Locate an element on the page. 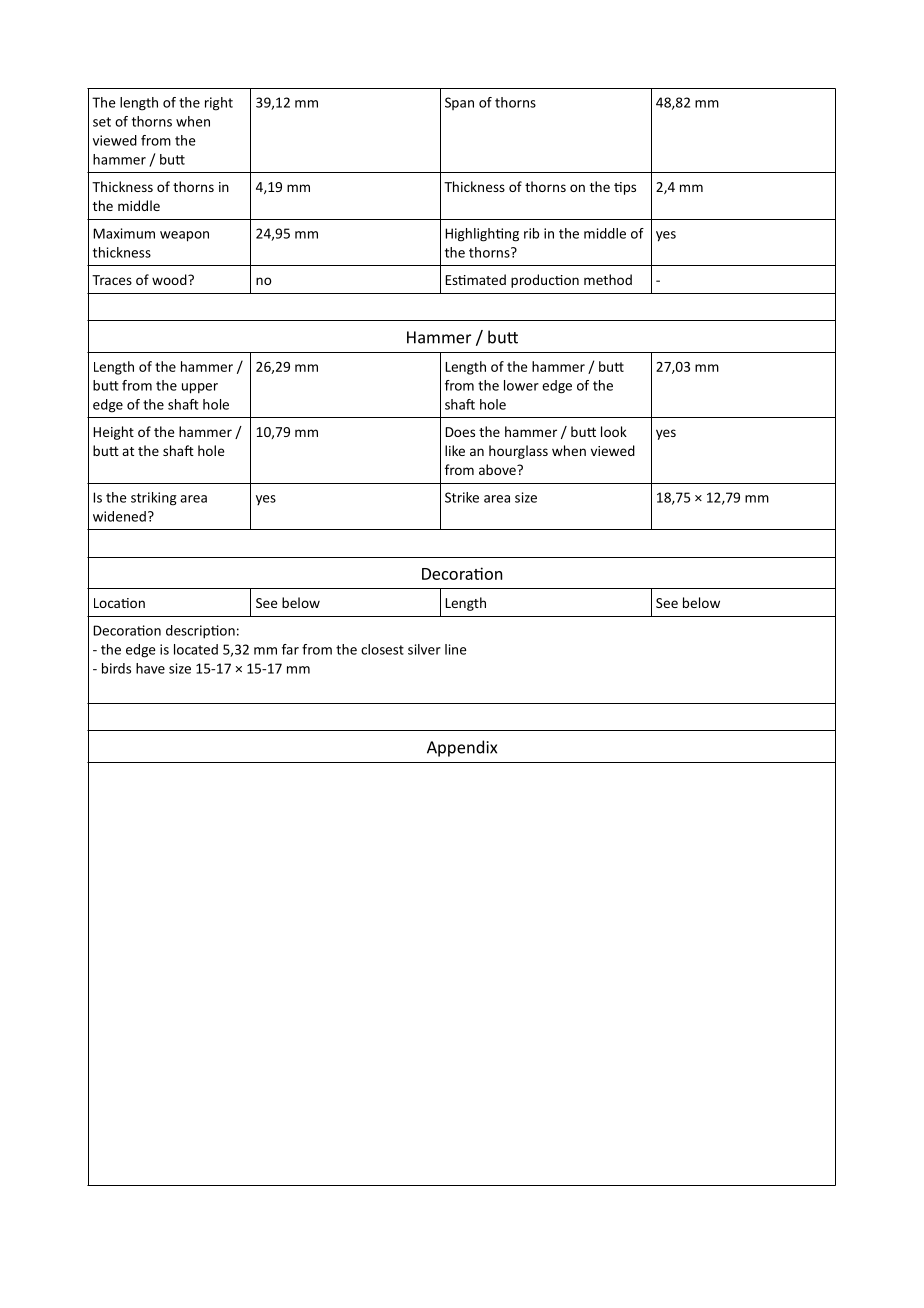 Image resolution: width=924 pixels, height=1308 pixels. line is located at coordinates (456, 649).
